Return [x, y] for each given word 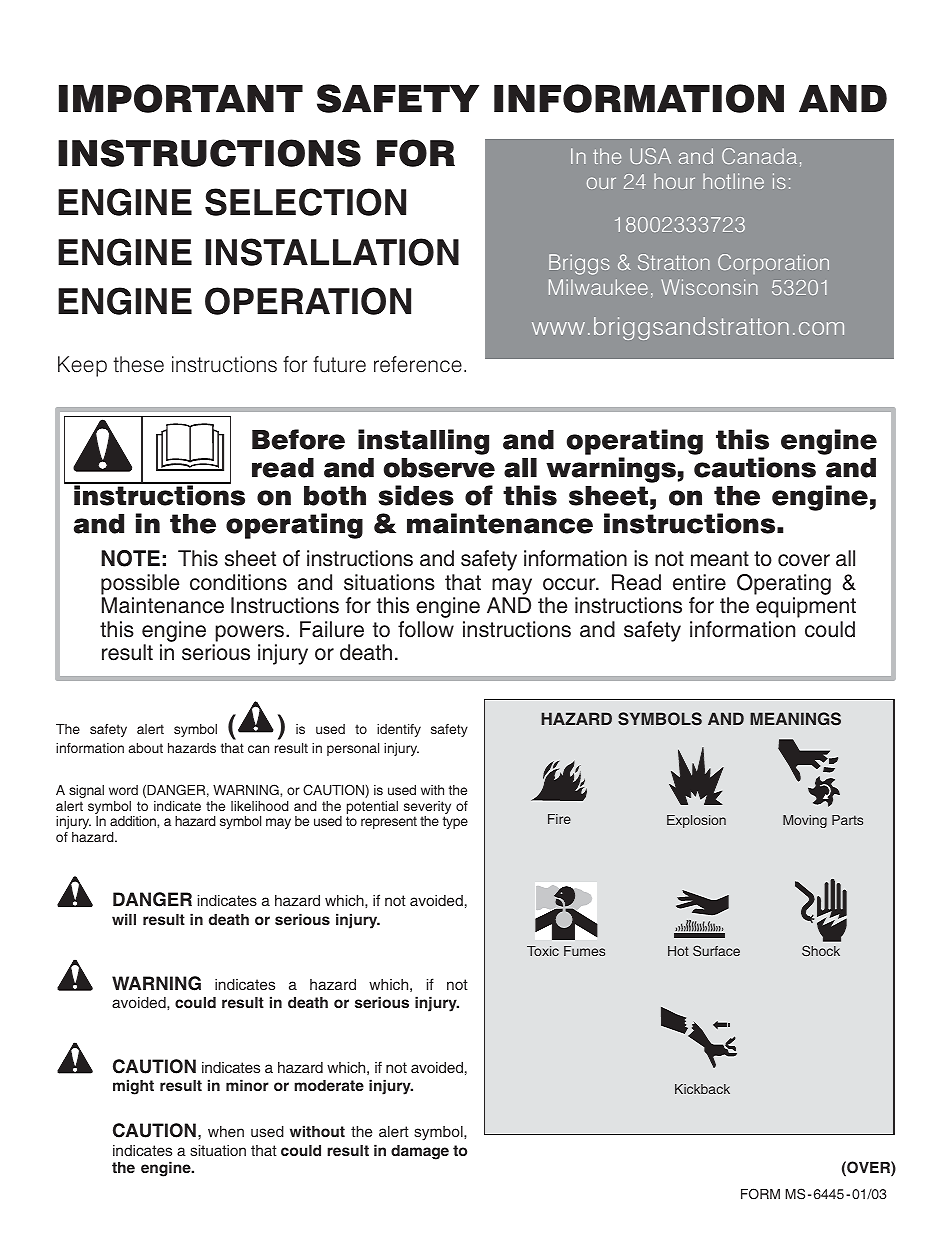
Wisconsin [709, 287]
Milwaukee [598, 287]
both [335, 496]
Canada [759, 156]
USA [650, 156]
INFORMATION [639, 98]
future [339, 364]
